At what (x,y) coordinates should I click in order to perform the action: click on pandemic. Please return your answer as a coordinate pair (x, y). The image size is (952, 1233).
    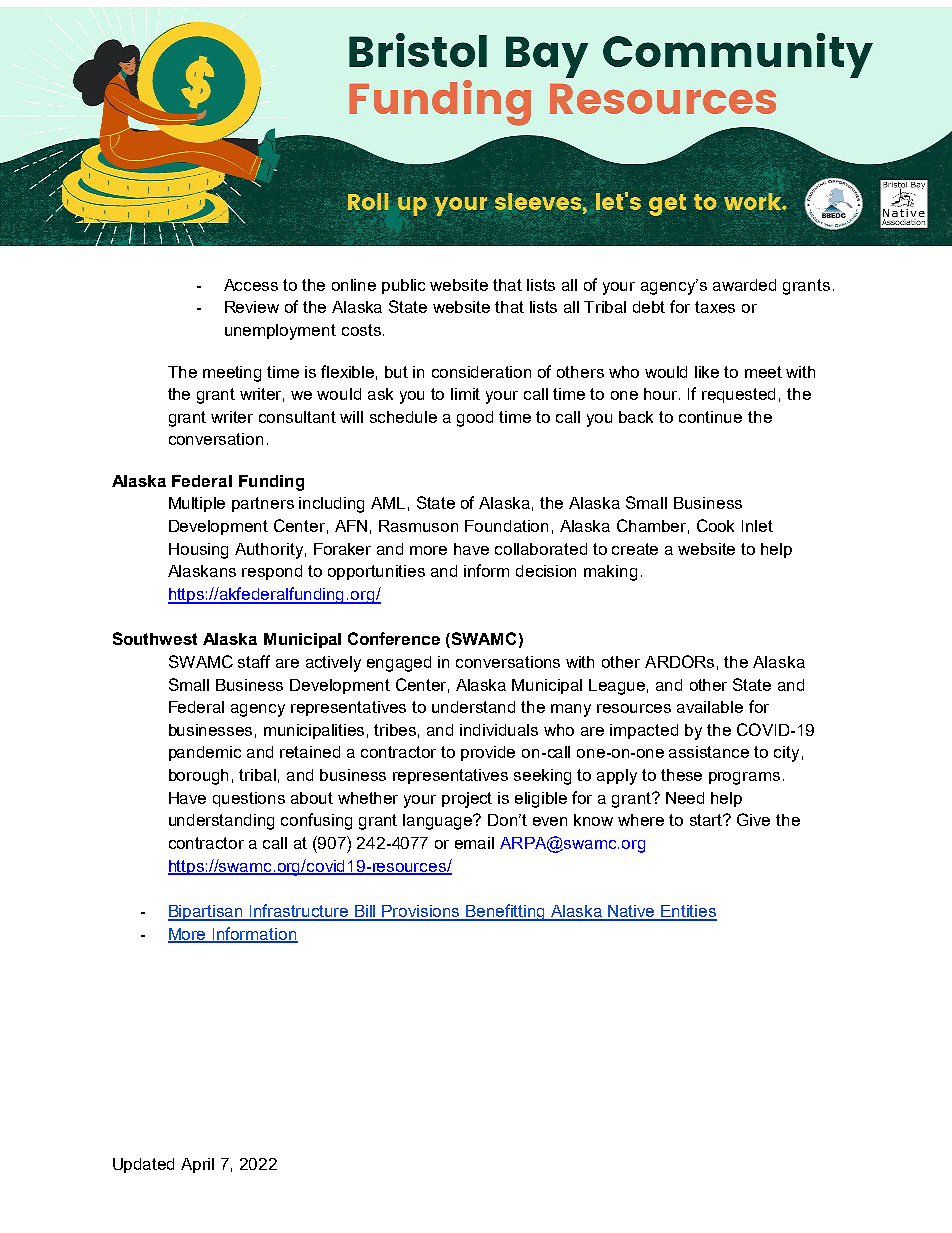
    Looking at the image, I should click on (205, 753).
